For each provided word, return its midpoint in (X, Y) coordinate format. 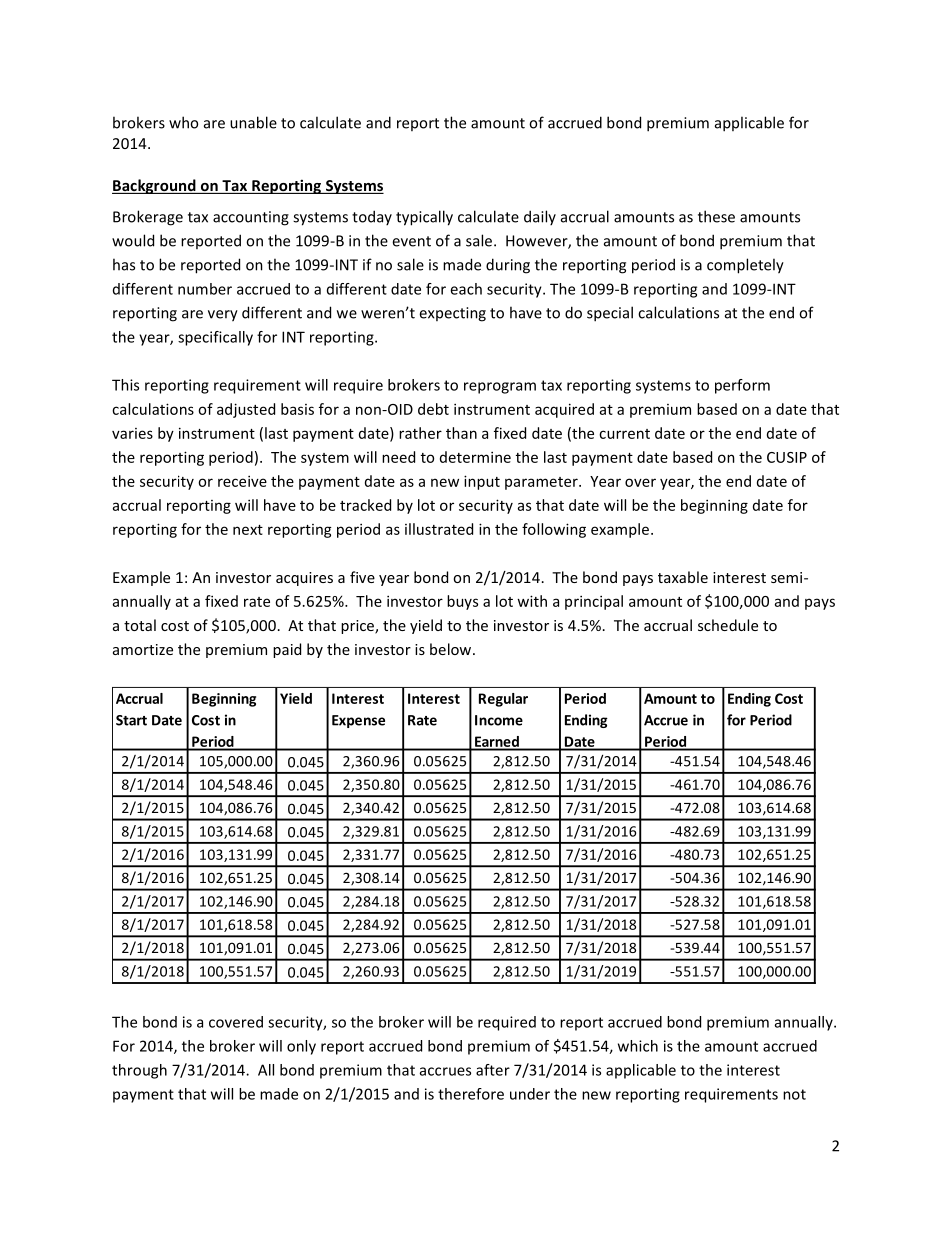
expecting (452, 314)
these (716, 216)
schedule (728, 625)
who (183, 122)
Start (131, 720)
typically (424, 218)
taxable (683, 577)
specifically (215, 338)
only (301, 1047)
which (638, 1046)
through (139, 1071)
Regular (503, 700)
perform (742, 386)
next (248, 530)
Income (499, 720)
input (482, 482)
